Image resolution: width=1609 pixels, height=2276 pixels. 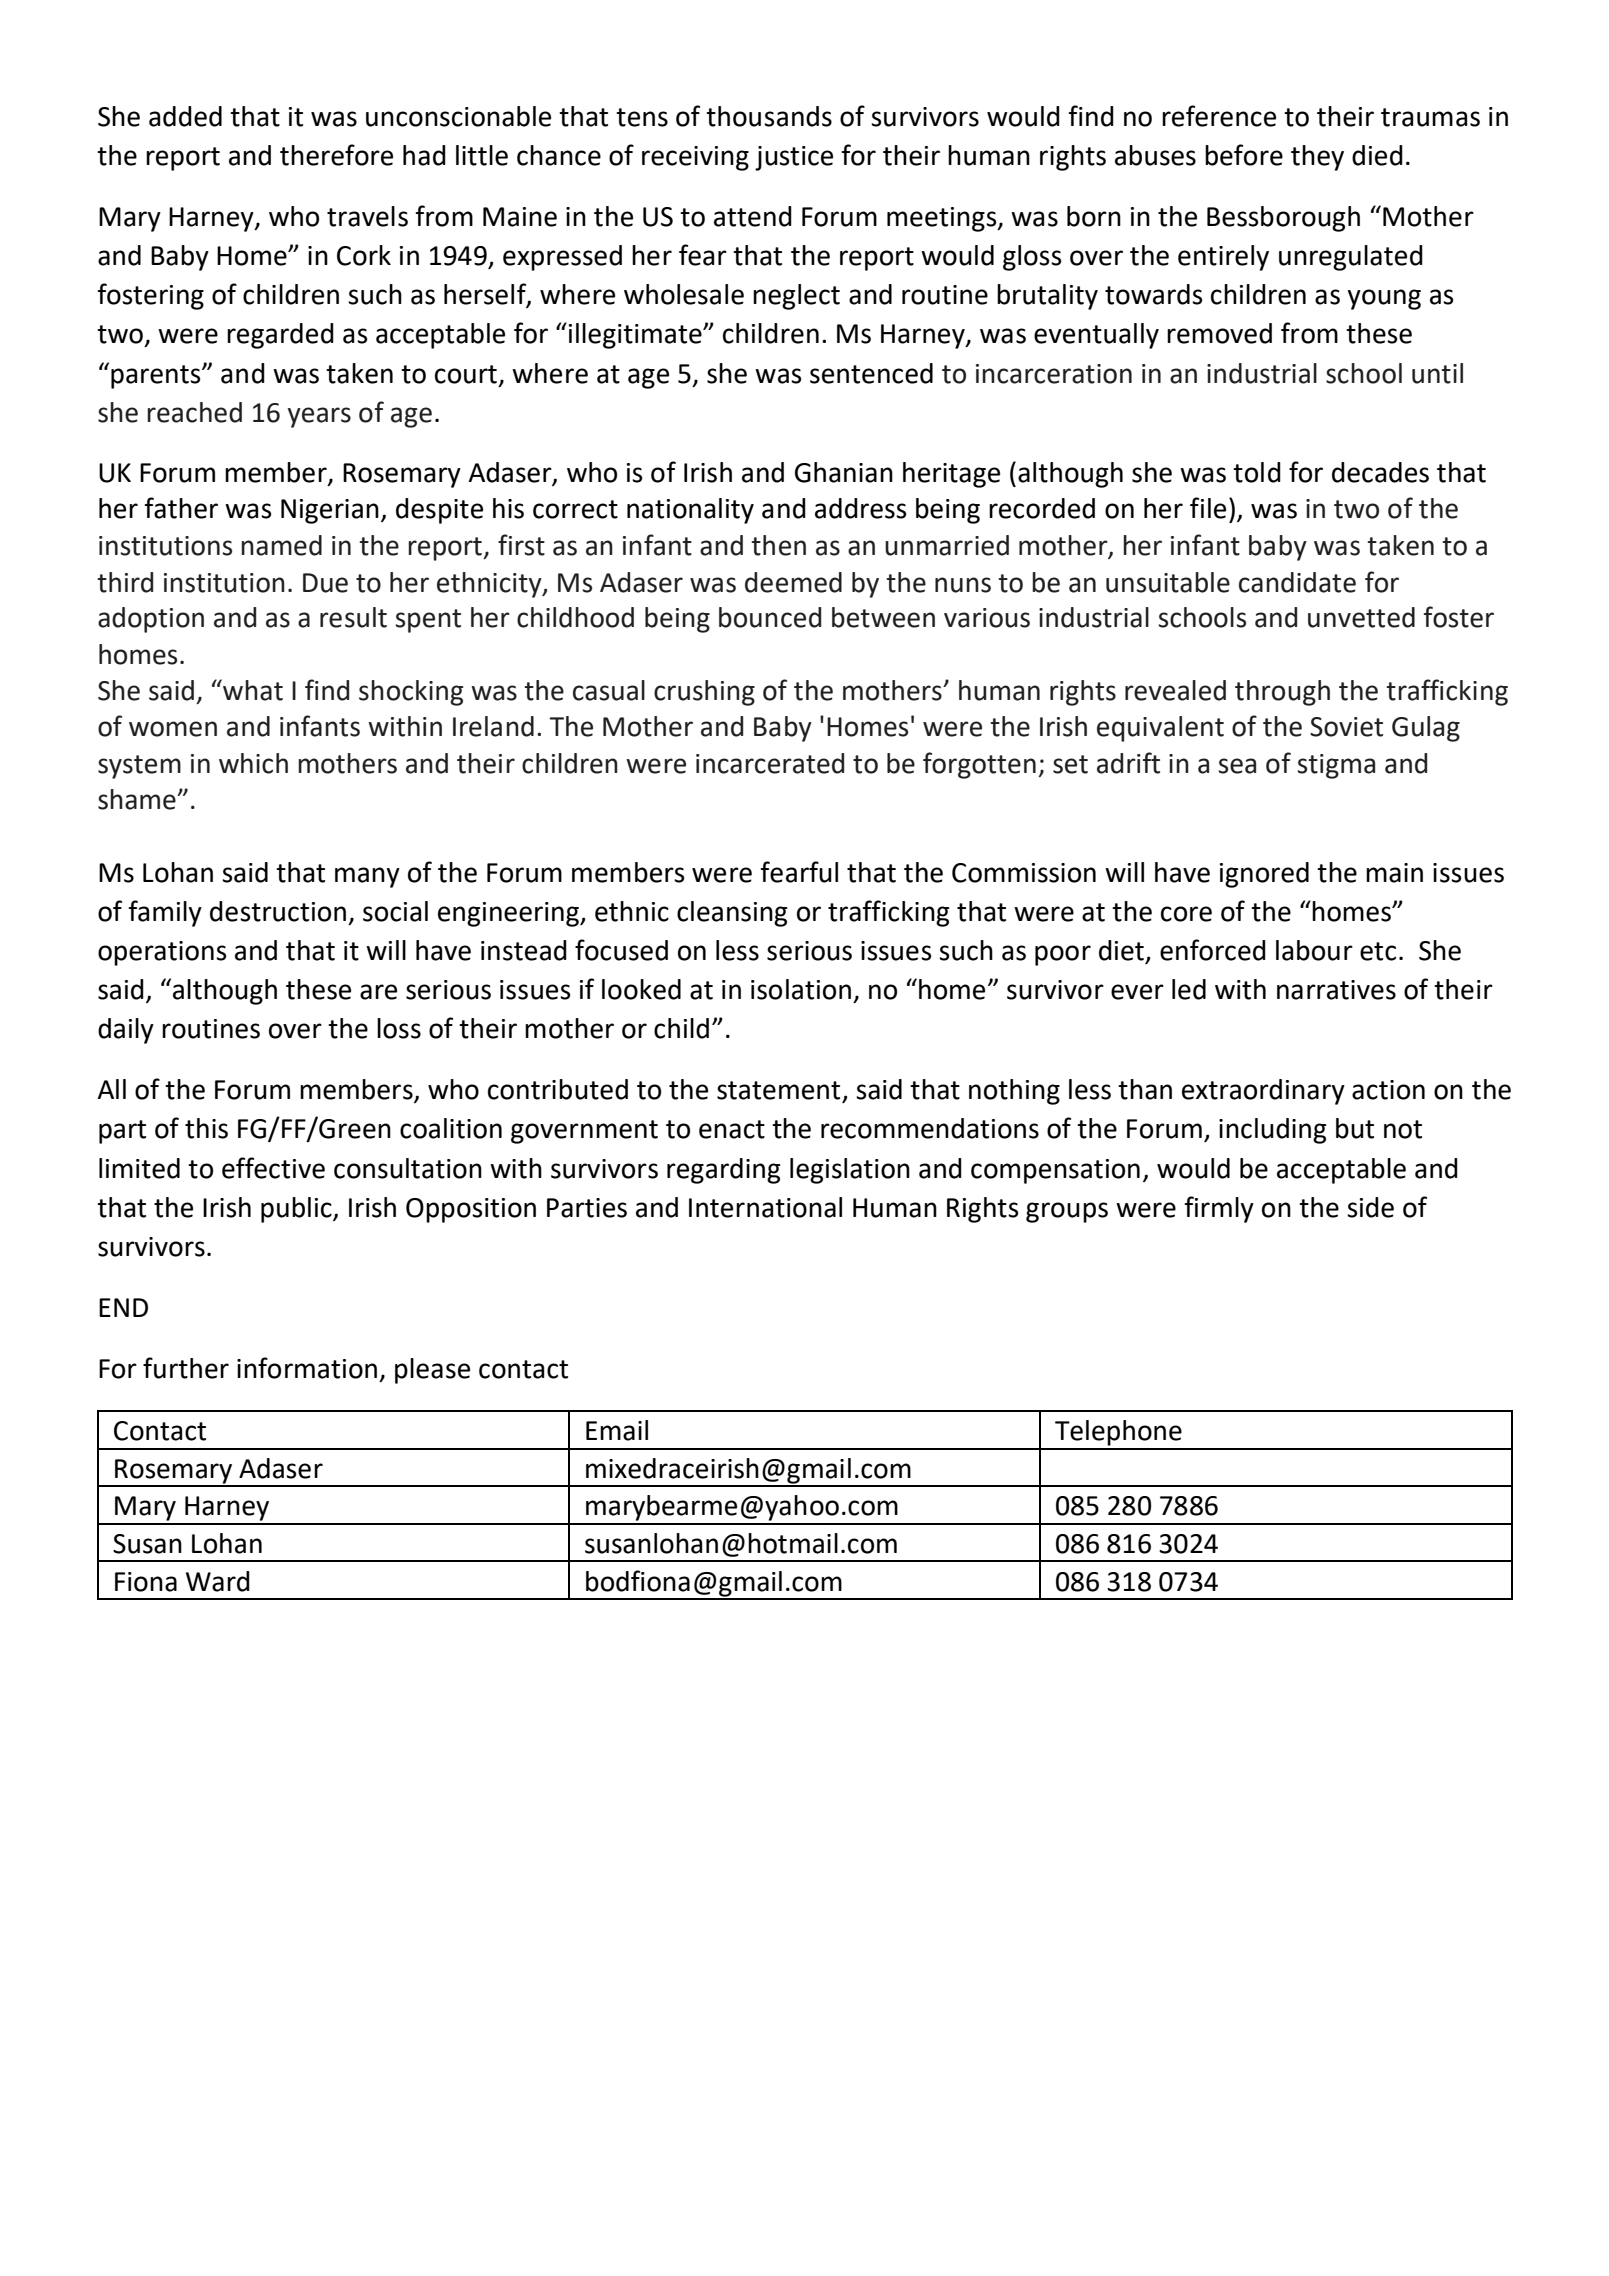 I want to click on candidate, so click(x=1297, y=582).
